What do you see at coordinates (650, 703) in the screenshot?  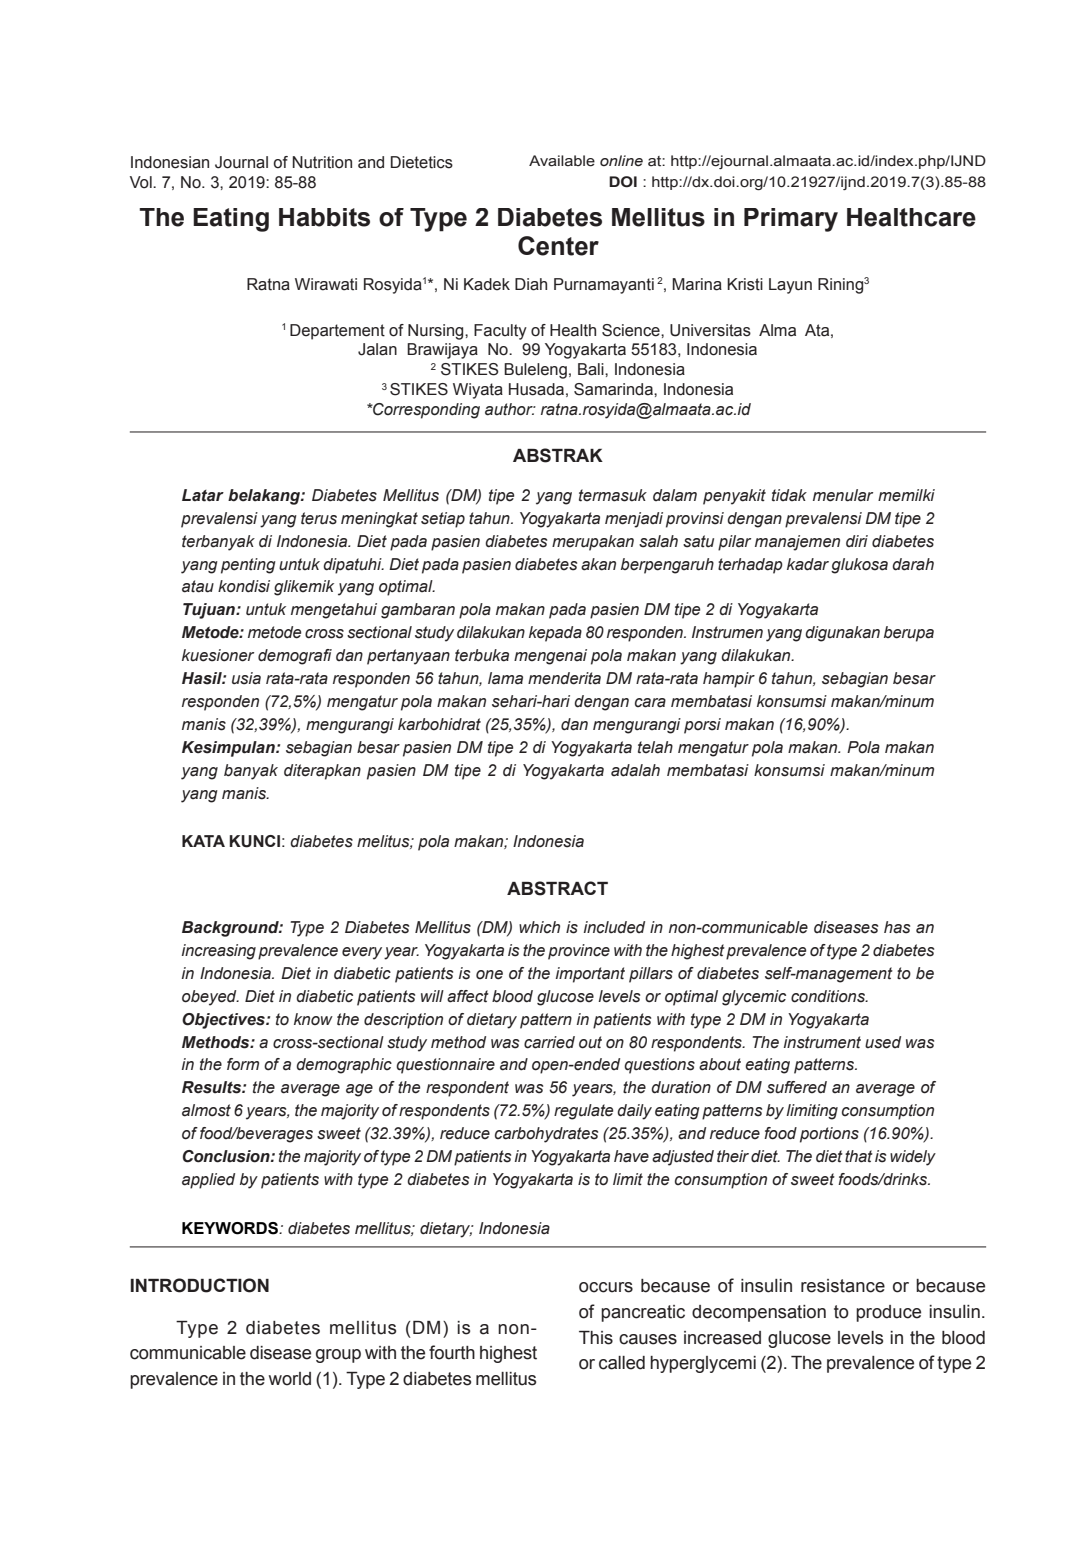 I see `cara` at bounding box center [650, 703].
